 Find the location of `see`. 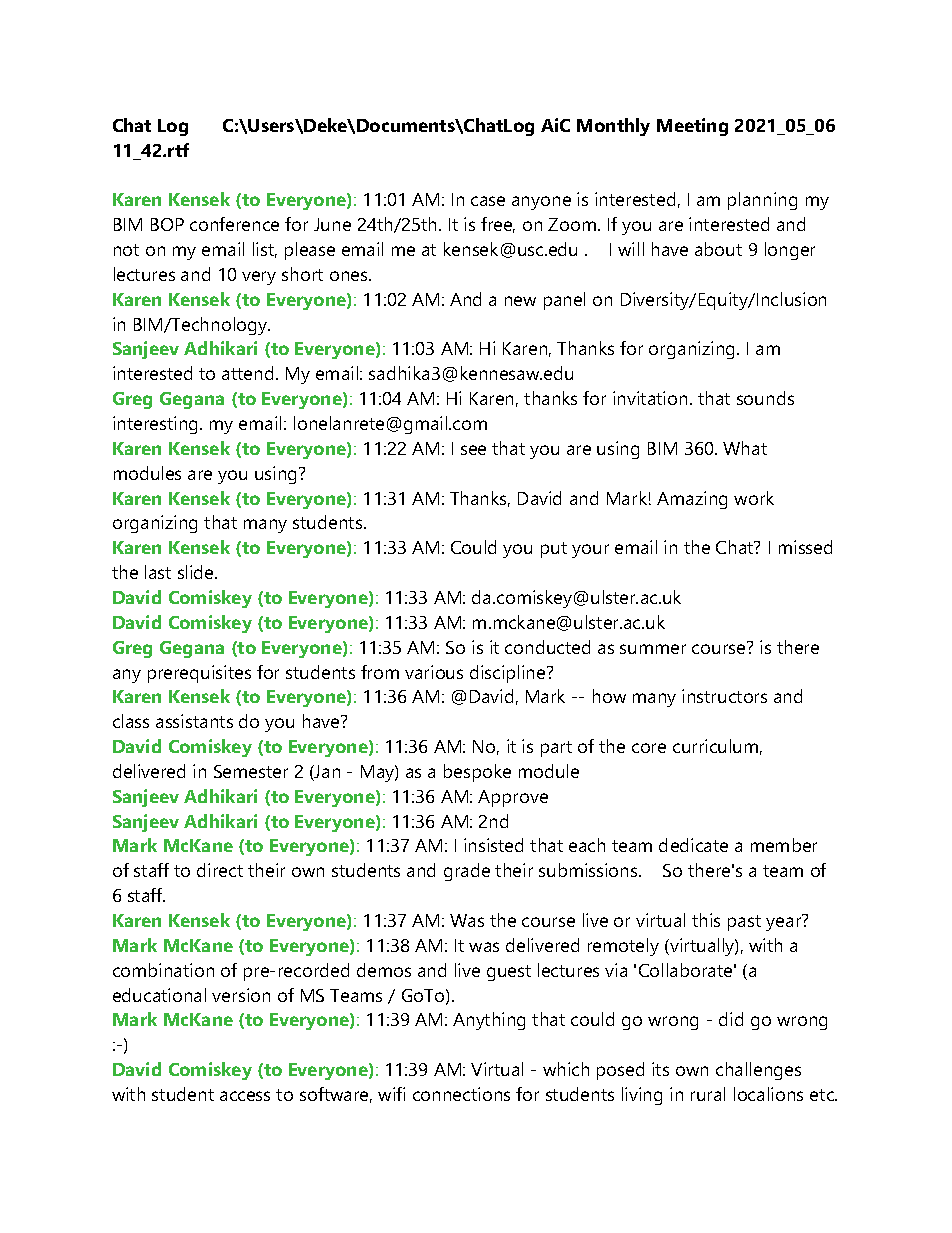

see is located at coordinates (473, 450).
